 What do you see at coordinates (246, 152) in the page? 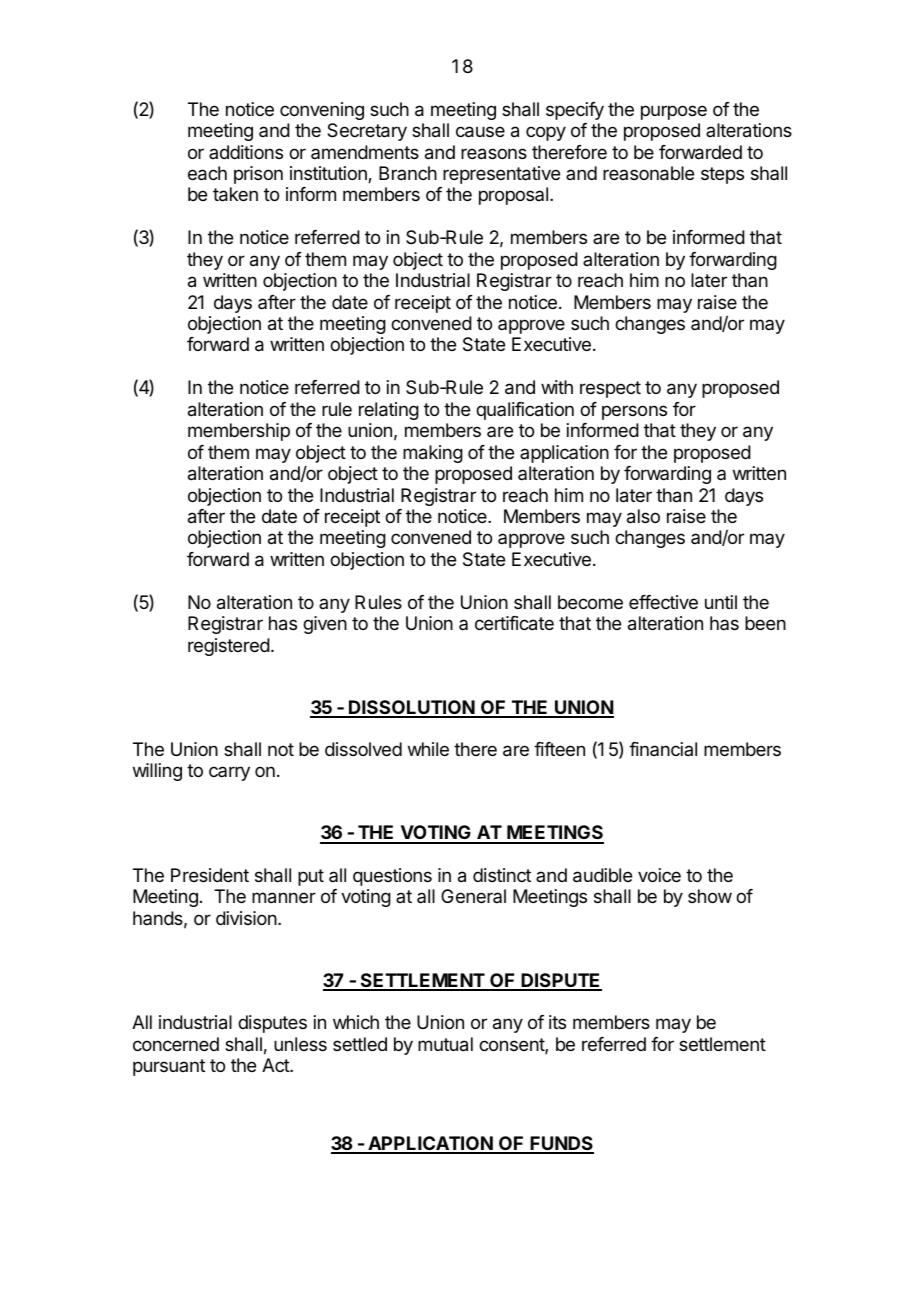
I see `additions` at bounding box center [246, 152].
